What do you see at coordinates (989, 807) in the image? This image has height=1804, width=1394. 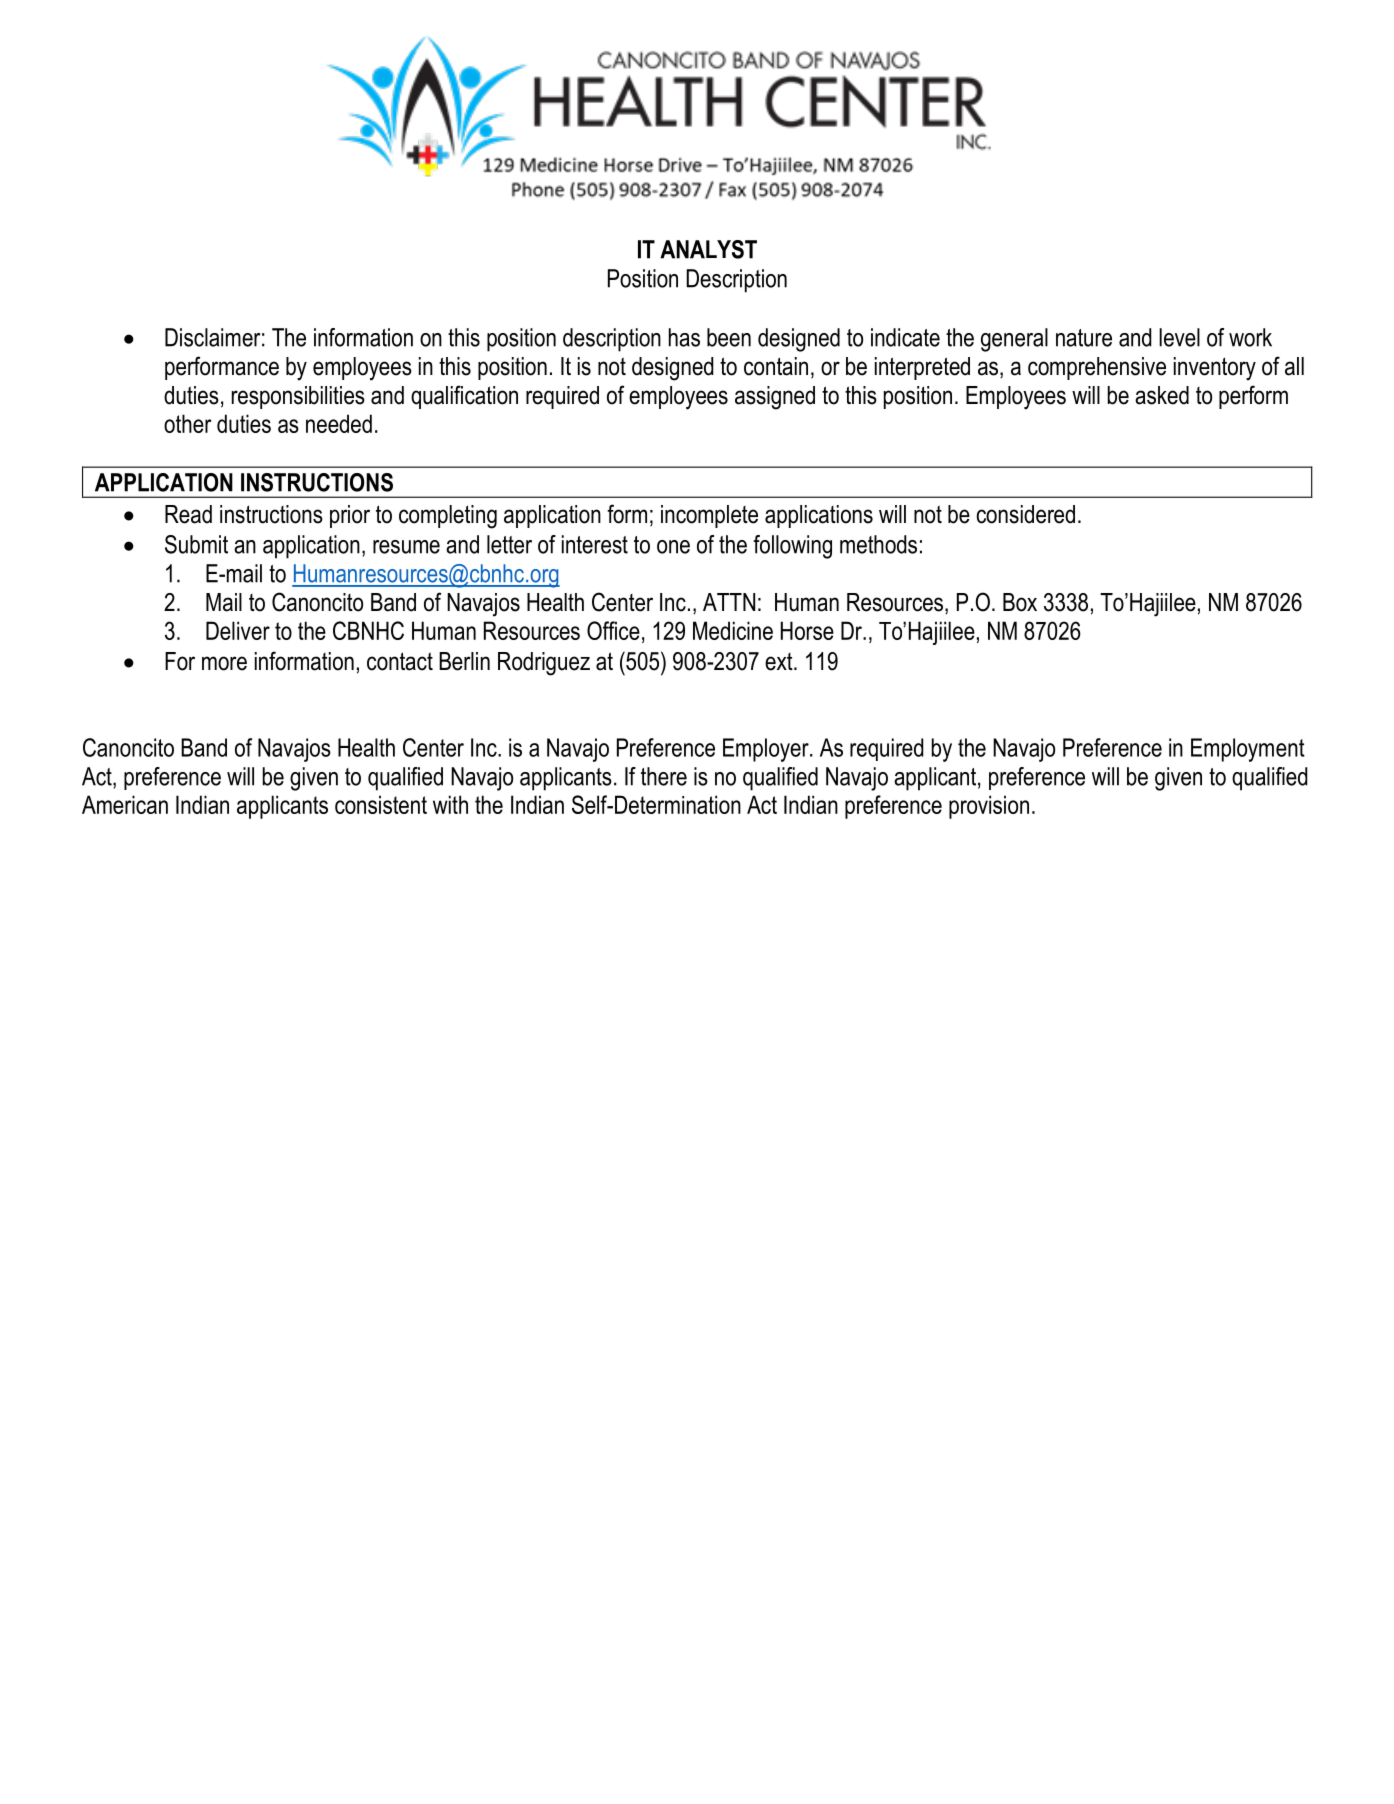 I see `provision` at bounding box center [989, 807].
